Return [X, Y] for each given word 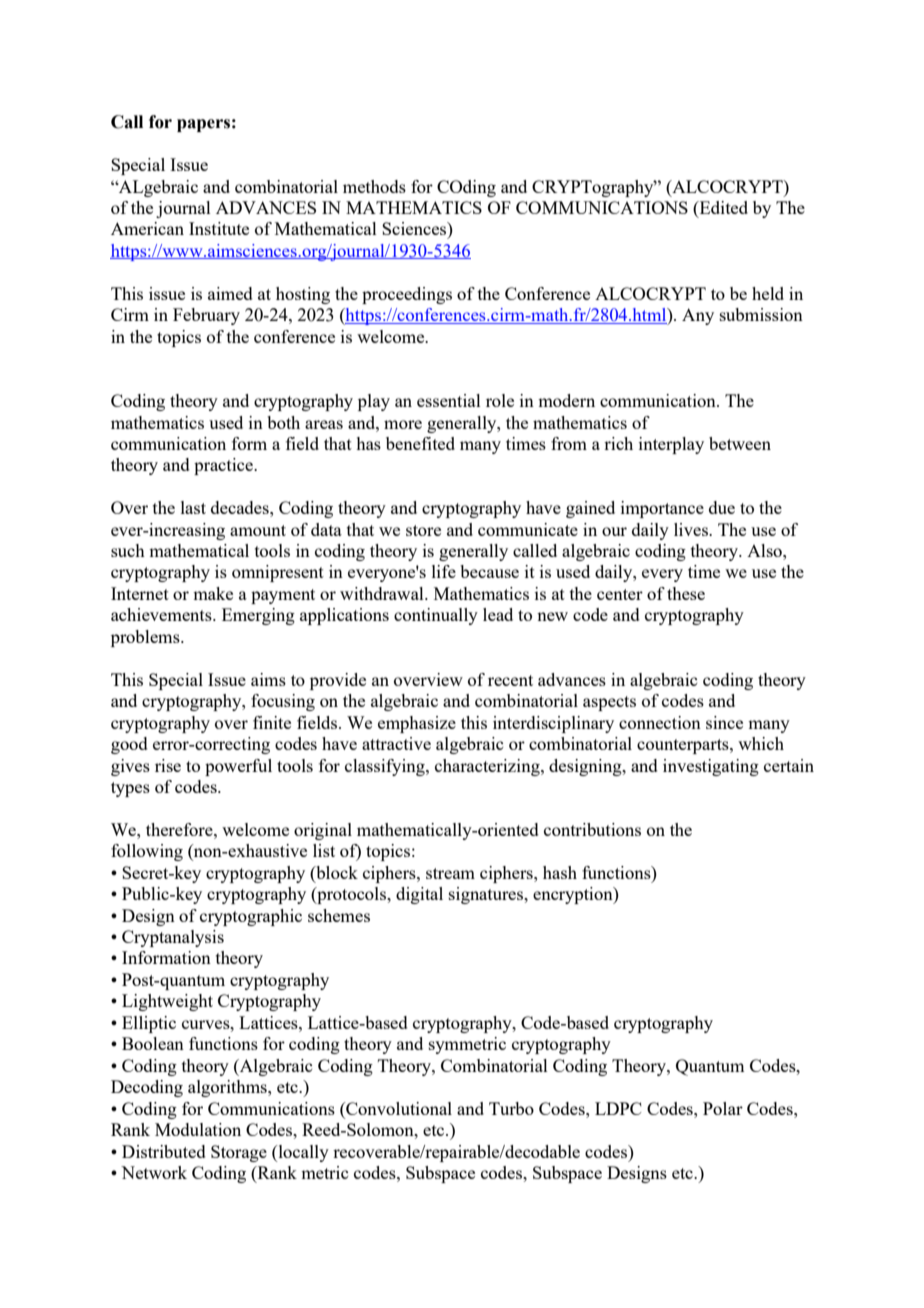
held [768, 293]
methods [374, 186]
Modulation [198, 1129]
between [740, 443]
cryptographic [251, 917]
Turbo [511, 1108]
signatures [487, 895]
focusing [283, 702]
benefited [420, 443]
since [724, 722]
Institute [219, 228]
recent [510, 680]
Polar [723, 1108]
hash [560, 872]
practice [224, 466]
